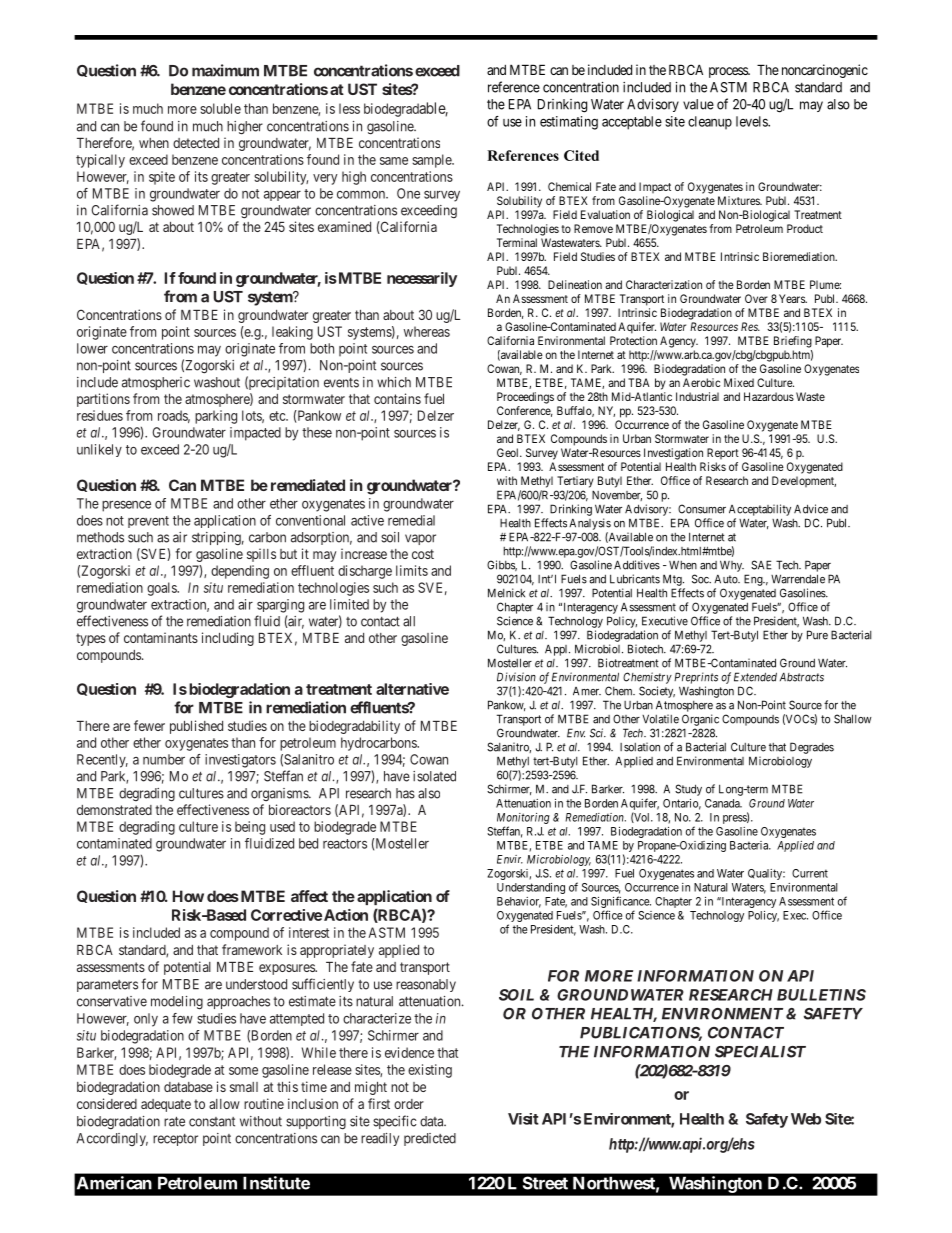 Image resolution: width=952 pixels, height=1233 pixels. I want to click on soluble, so click(220, 108).
